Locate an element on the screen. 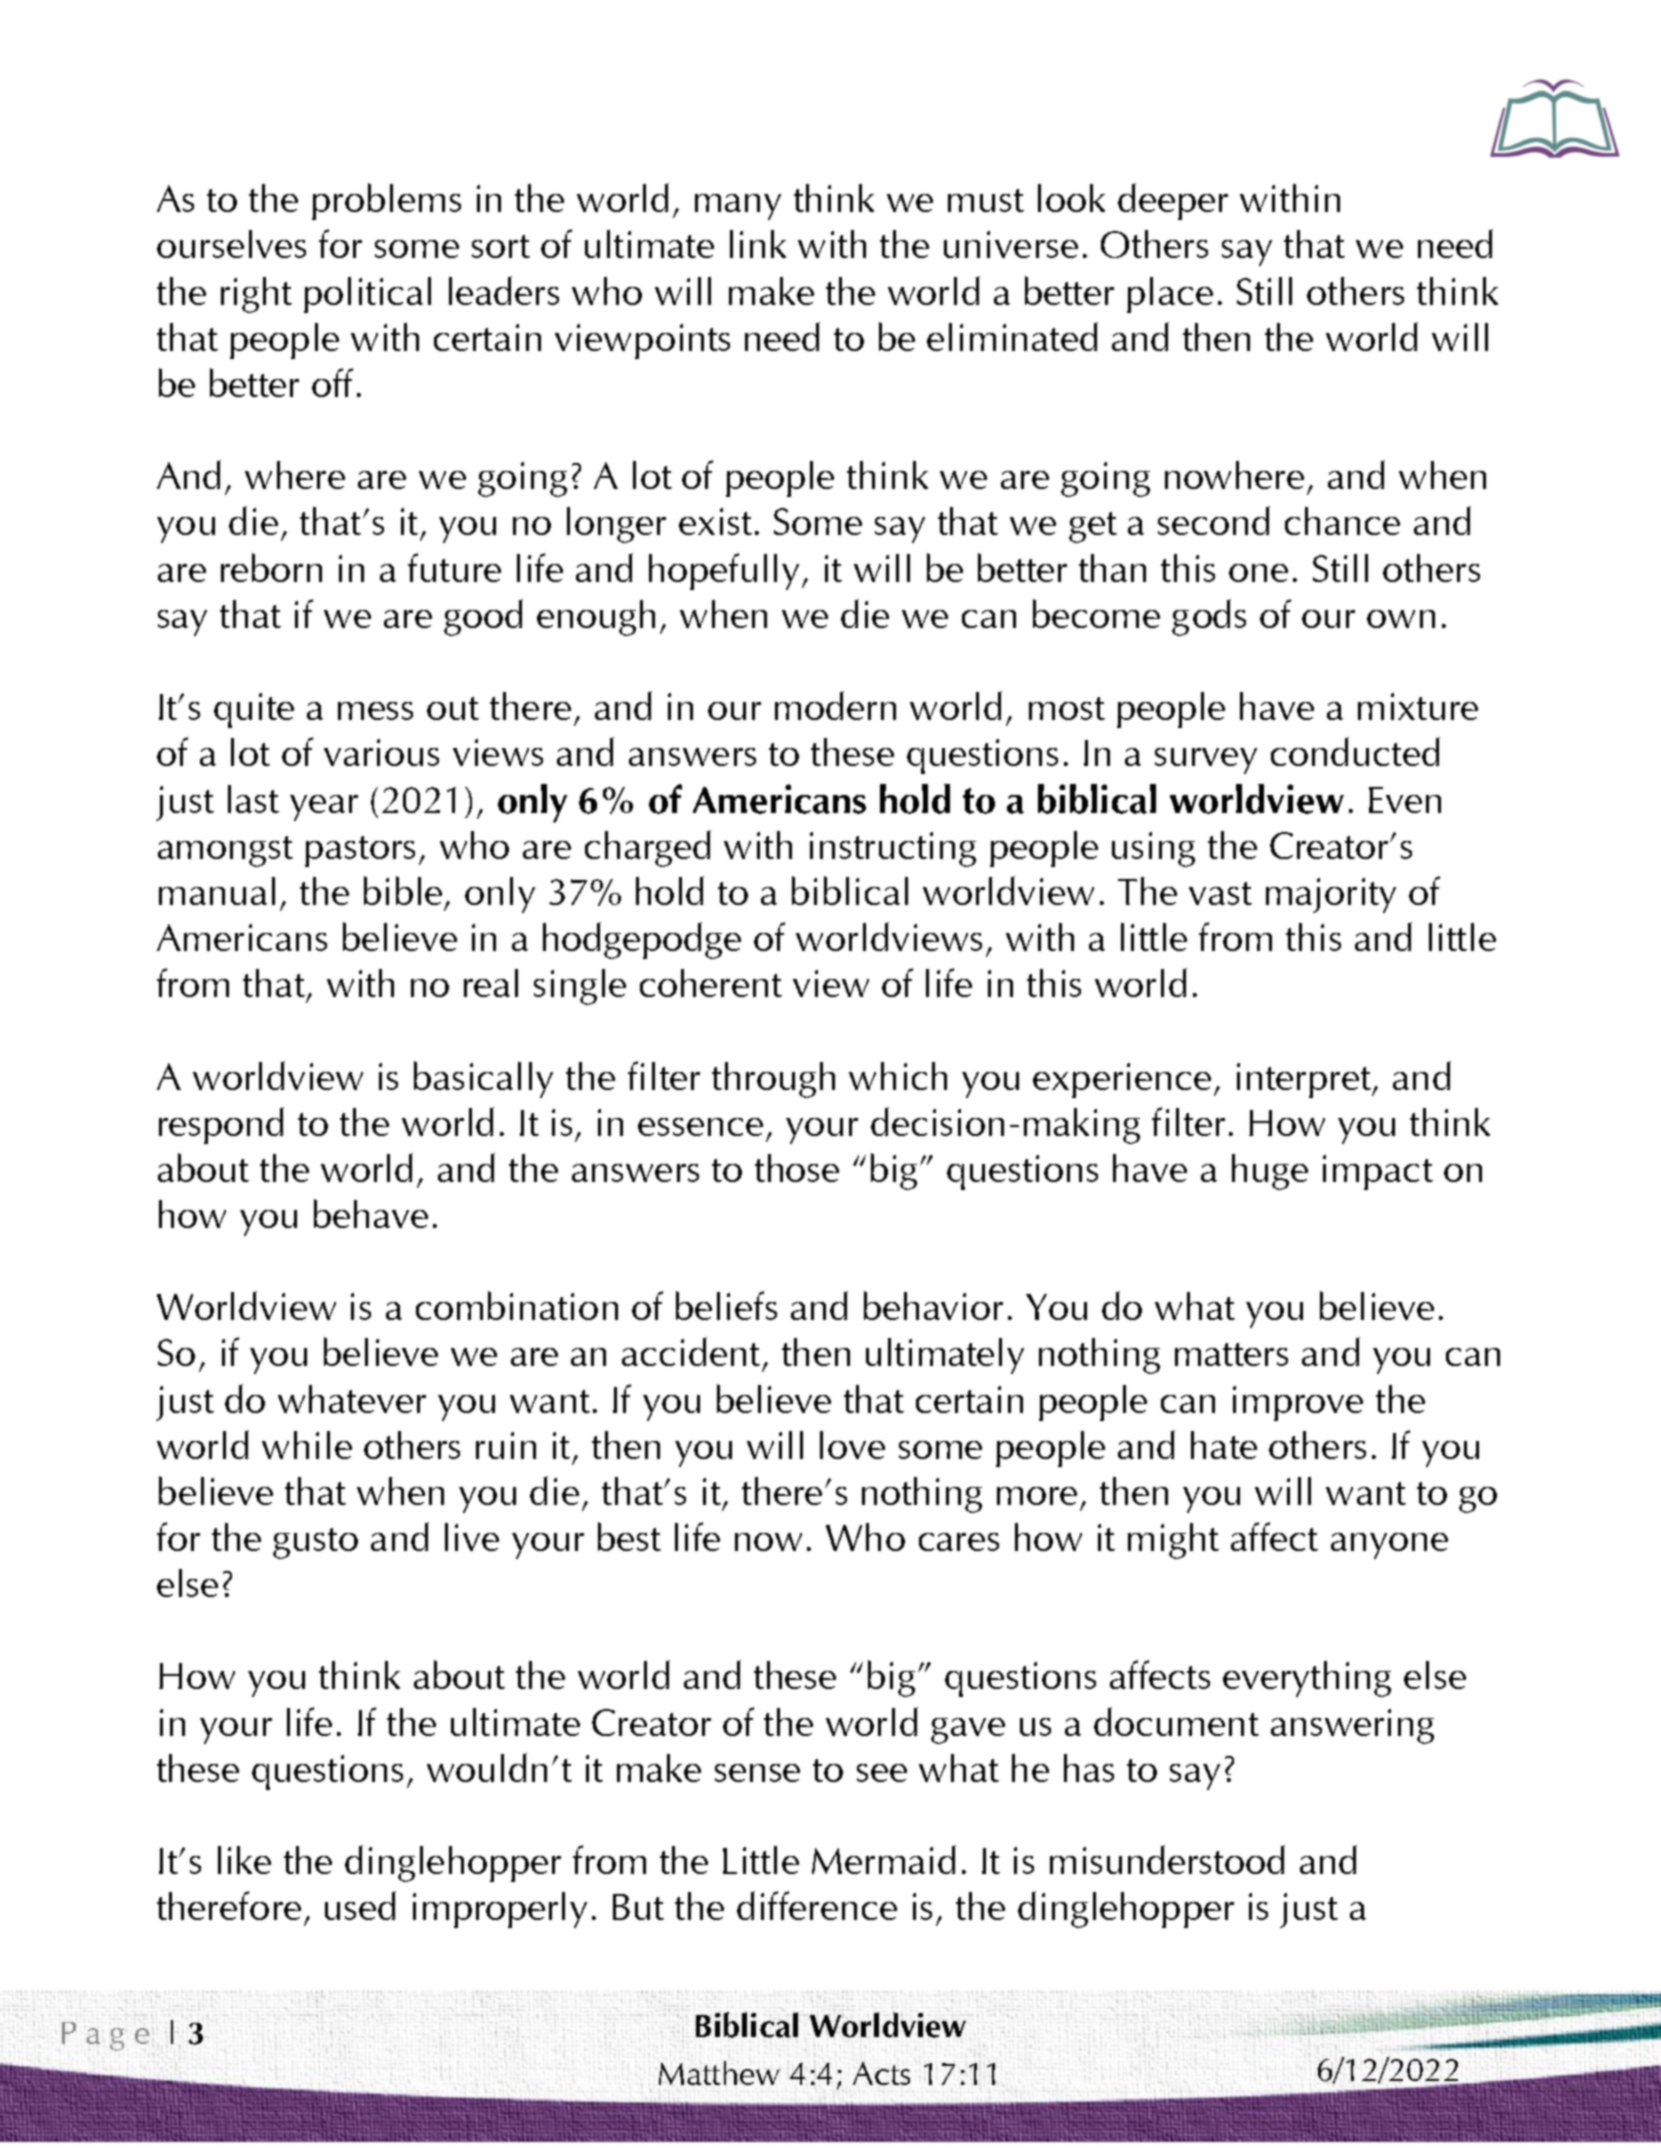  link is located at coordinates (758, 244).
